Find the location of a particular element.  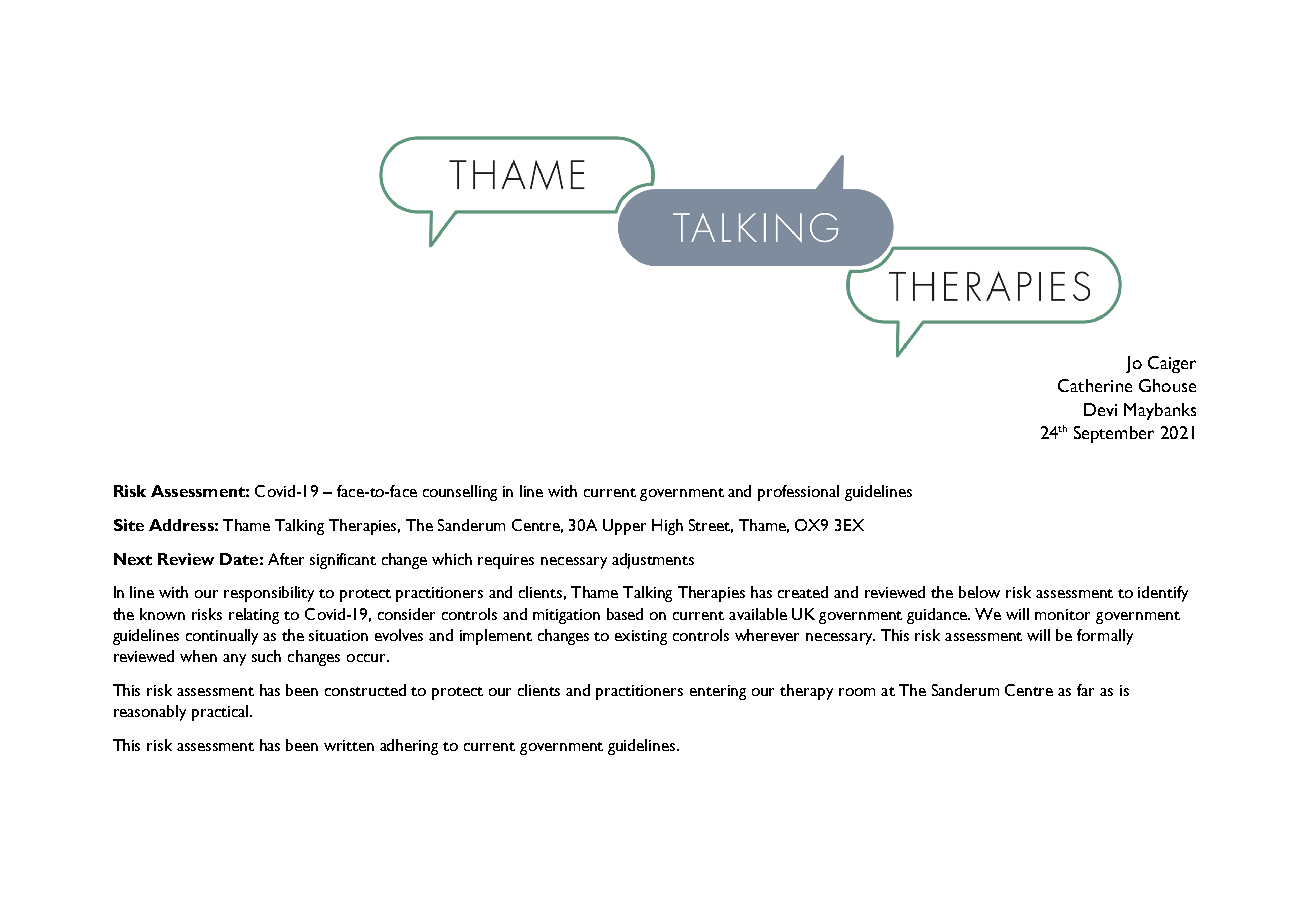

responsibility is located at coordinates (269, 594).
